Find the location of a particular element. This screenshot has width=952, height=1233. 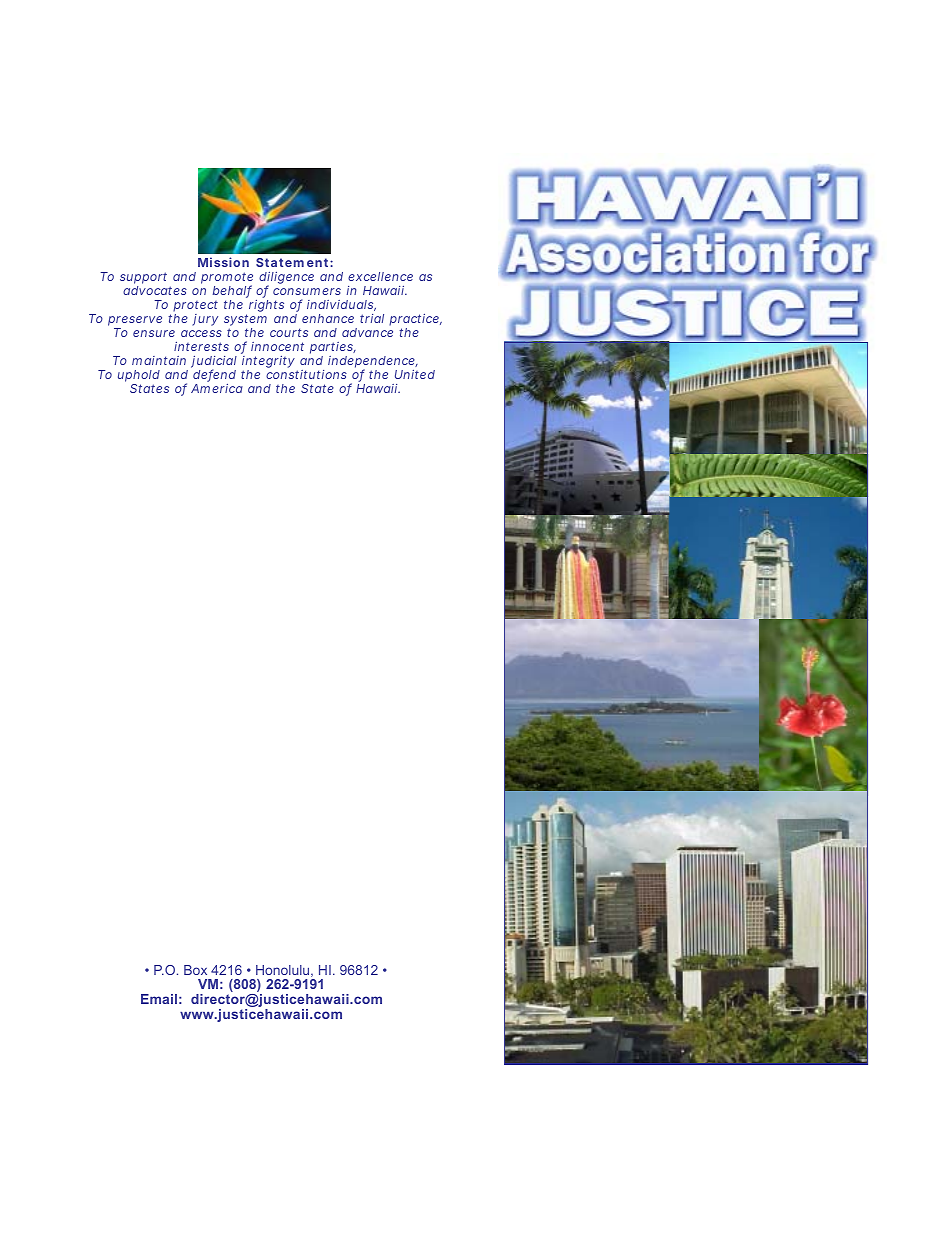

United is located at coordinates (415, 374).
